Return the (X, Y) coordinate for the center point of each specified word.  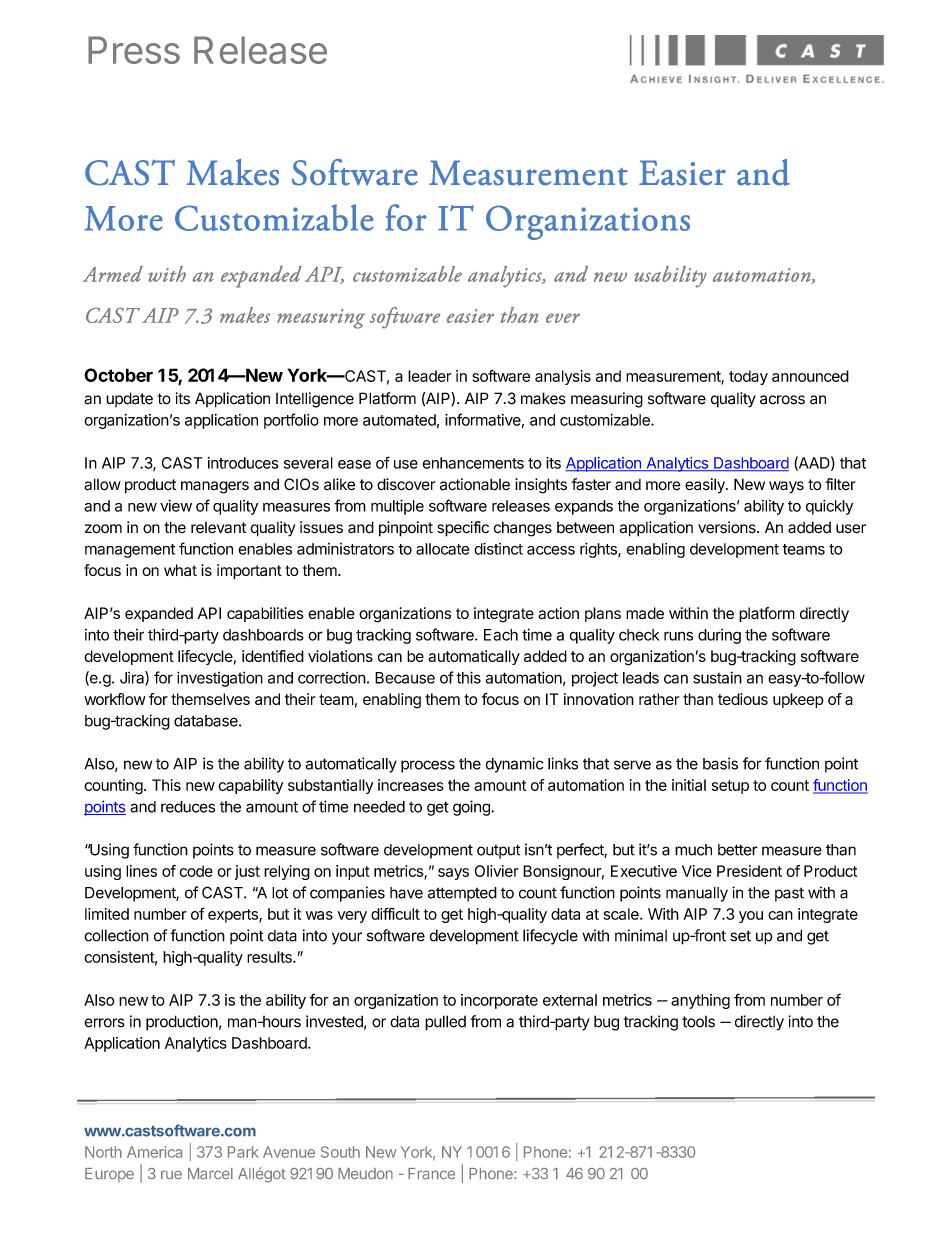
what (180, 570)
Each (501, 635)
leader (429, 376)
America (154, 1152)
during (719, 636)
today (748, 377)
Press (134, 50)
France (431, 1174)
